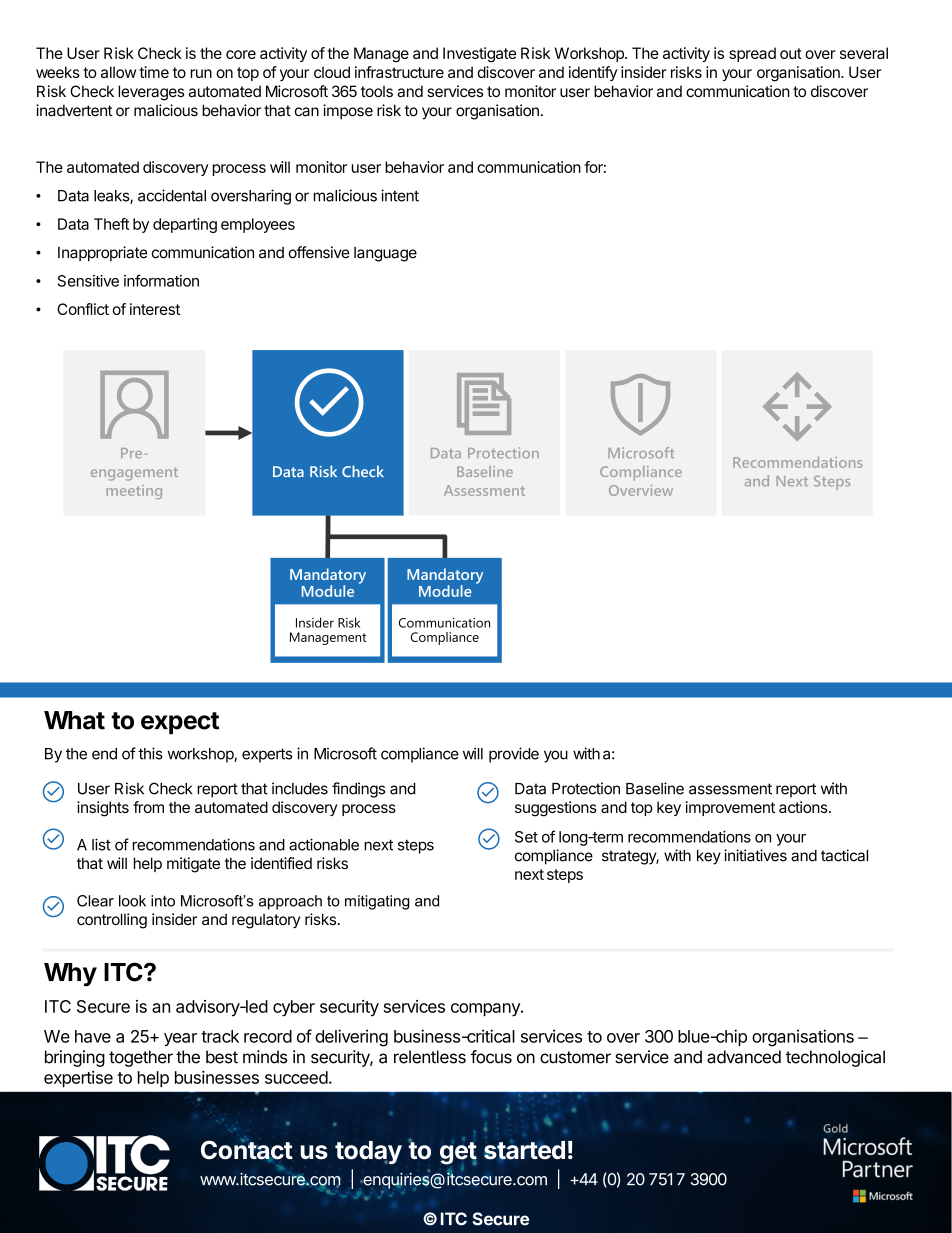  What do you see at coordinates (744, 1057) in the screenshot?
I see `advanced` at bounding box center [744, 1057].
